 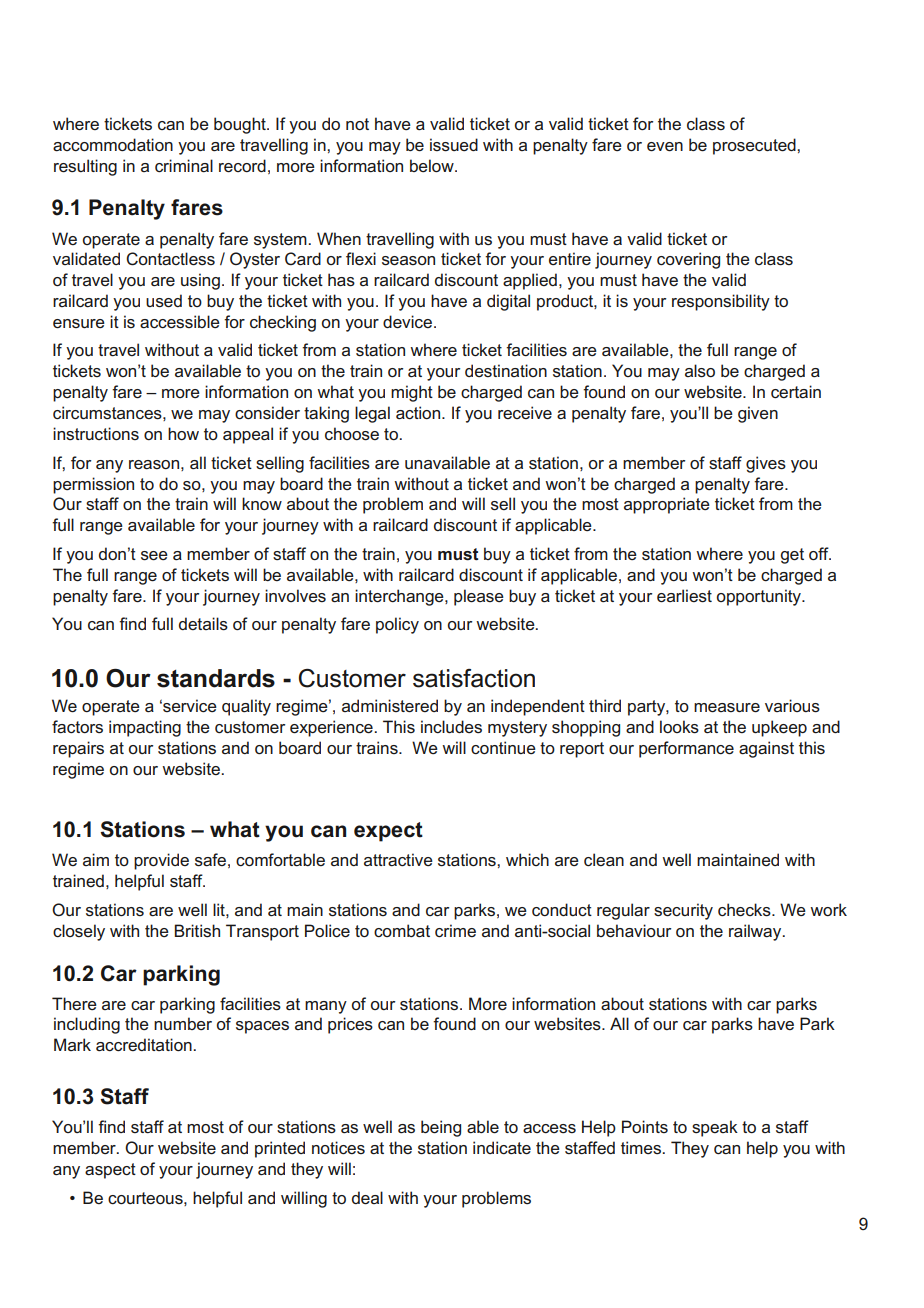 I want to click on prosecuted, so click(x=755, y=146).
